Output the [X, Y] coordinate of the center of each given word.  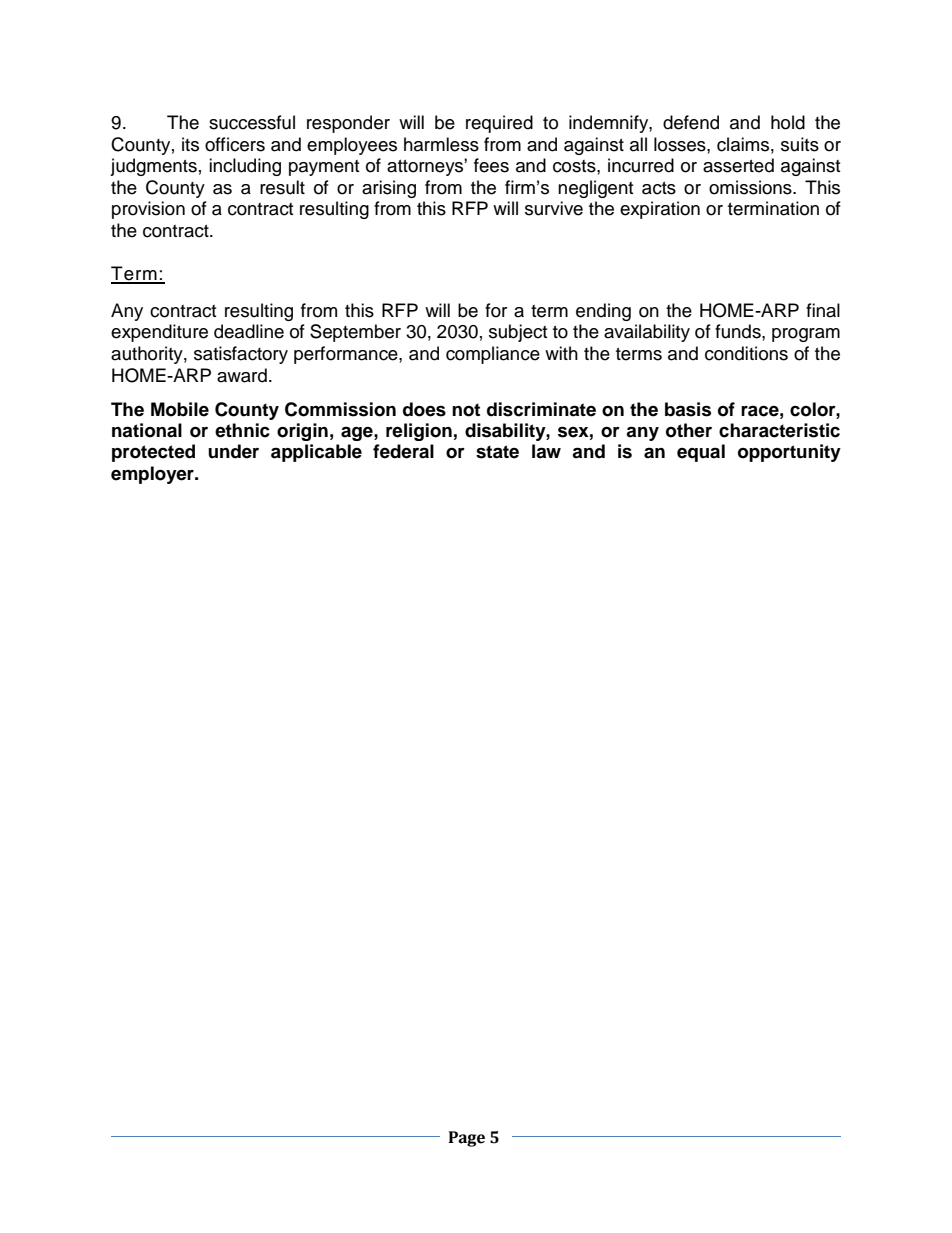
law [546, 451]
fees [491, 165]
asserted [738, 165]
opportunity [789, 453]
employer [153, 475]
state [497, 452]
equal [701, 453]
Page [467, 1139]
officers [235, 144]
